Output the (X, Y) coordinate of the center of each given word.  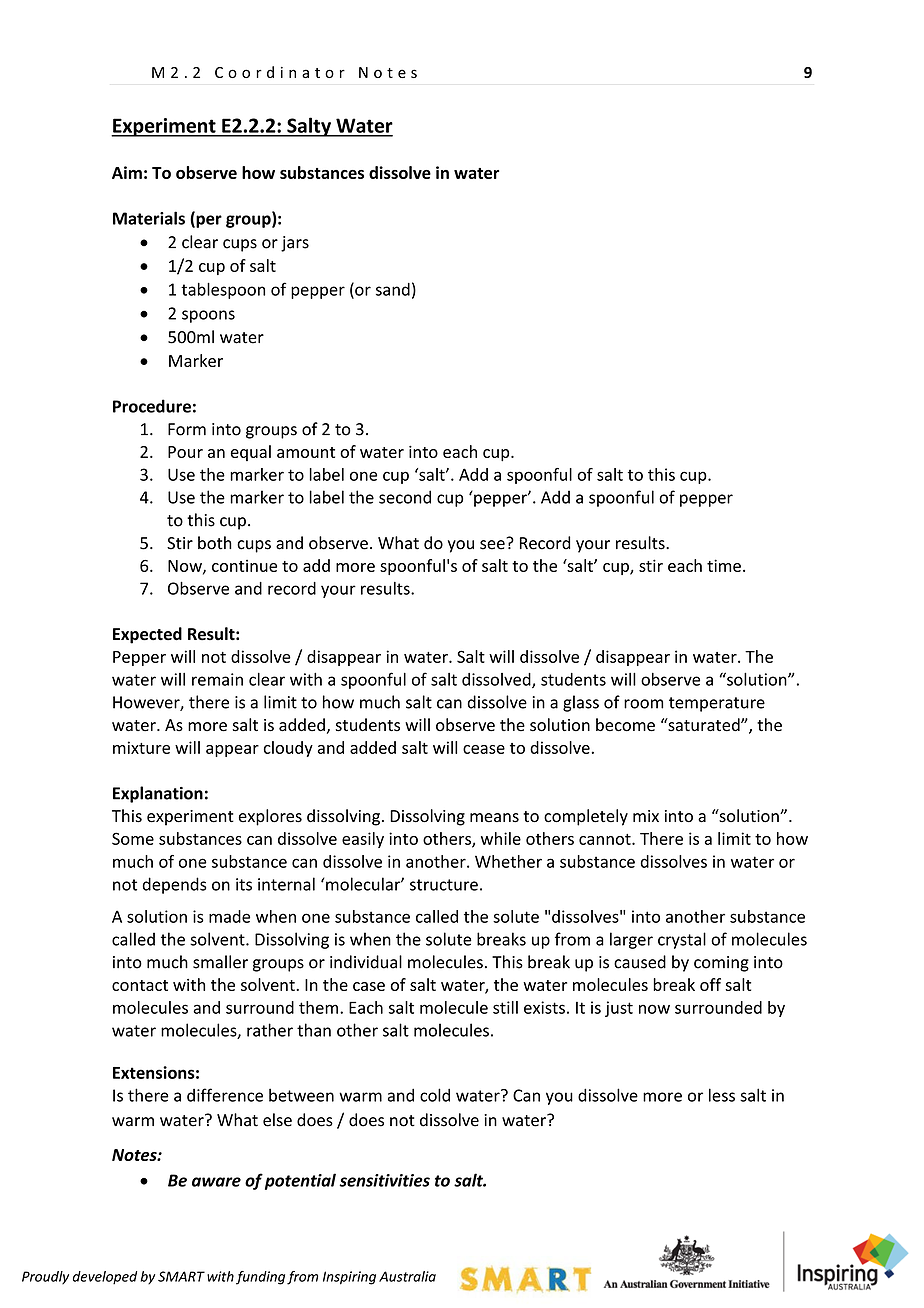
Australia (407, 1276)
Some (133, 838)
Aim (127, 172)
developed (105, 1278)
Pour (185, 452)
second (405, 497)
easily (363, 840)
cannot (606, 839)
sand (393, 289)
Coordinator (280, 72)
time (724, 565)
